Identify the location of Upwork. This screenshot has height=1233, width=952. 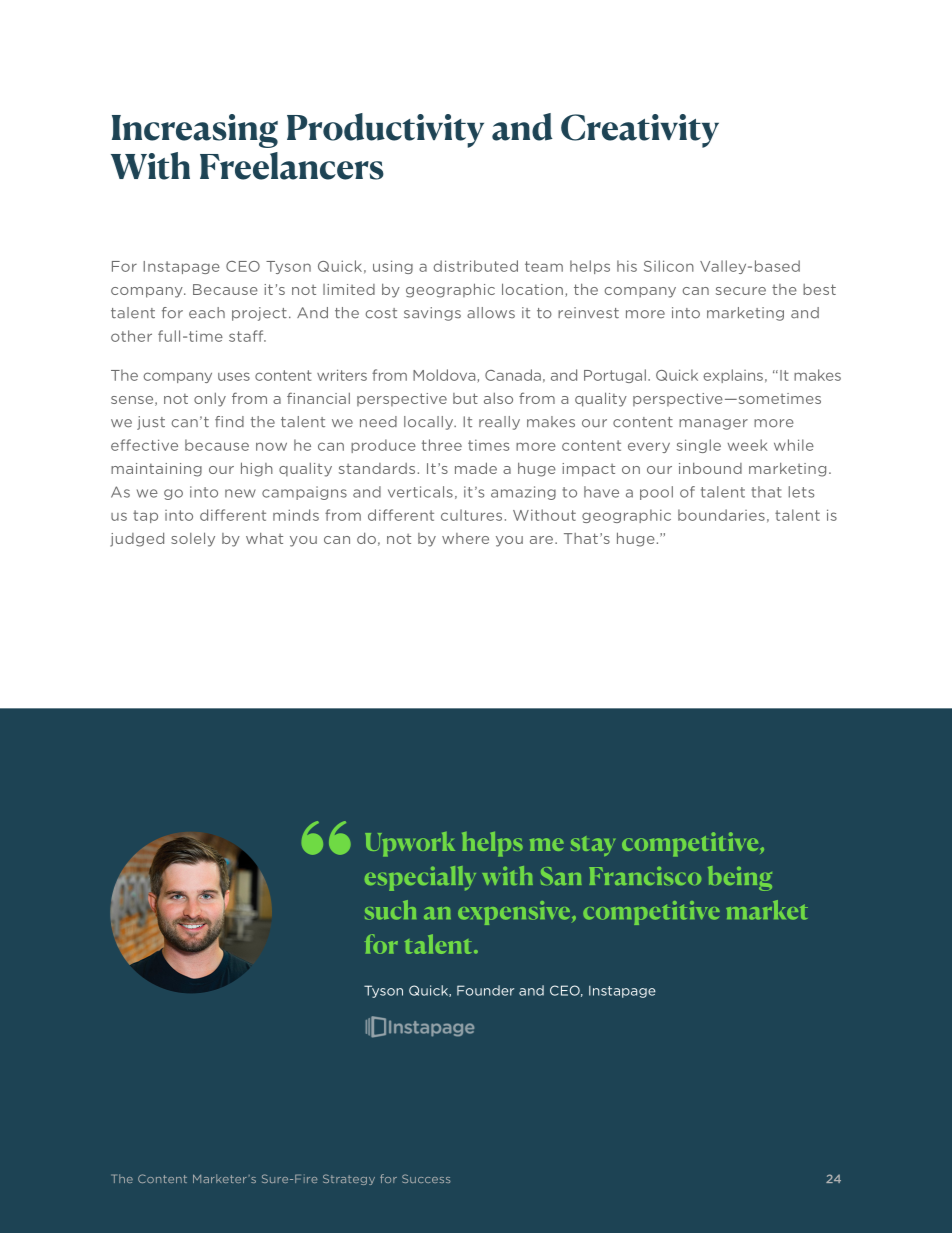
(410, 844).
